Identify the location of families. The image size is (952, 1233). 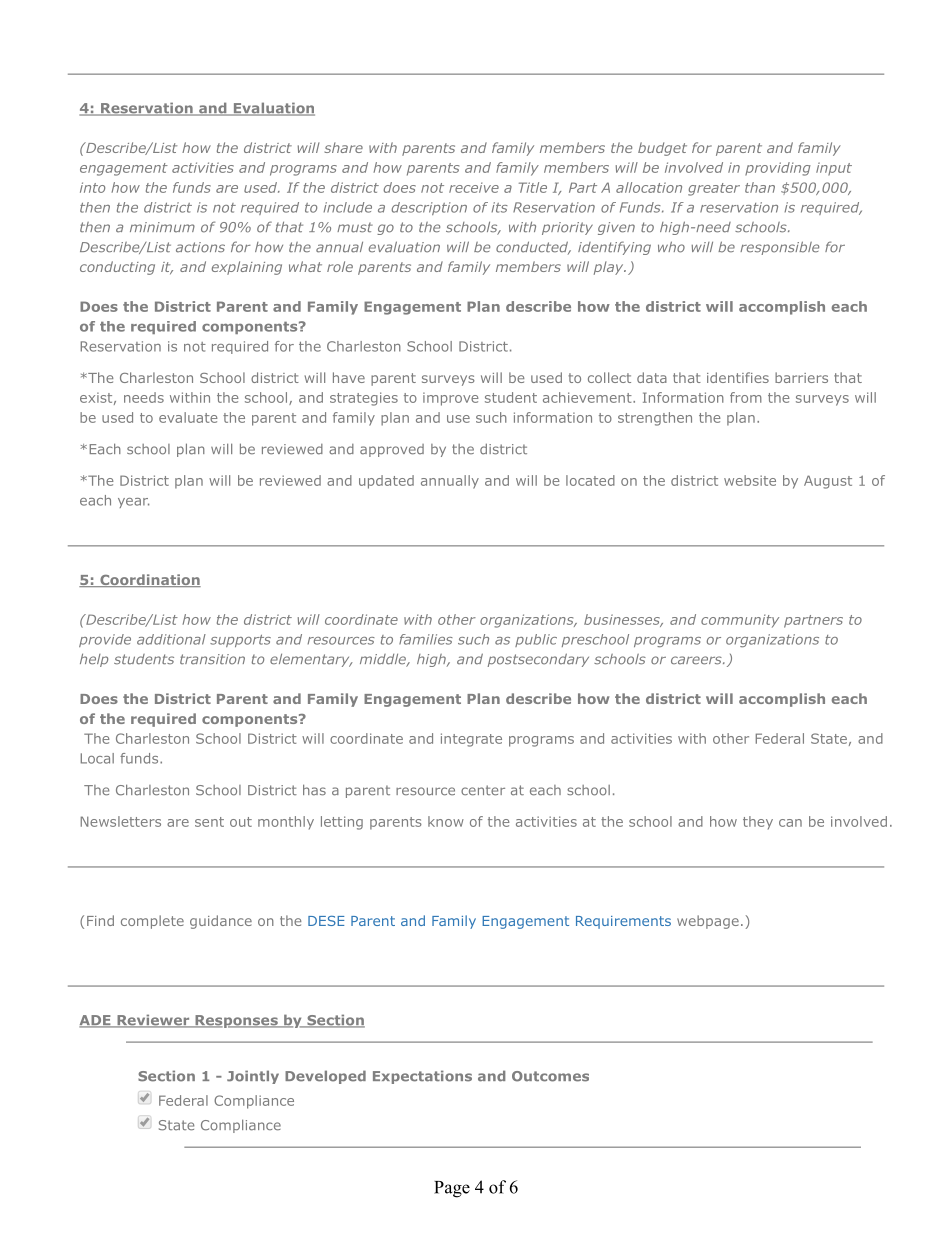
(426, 639).
